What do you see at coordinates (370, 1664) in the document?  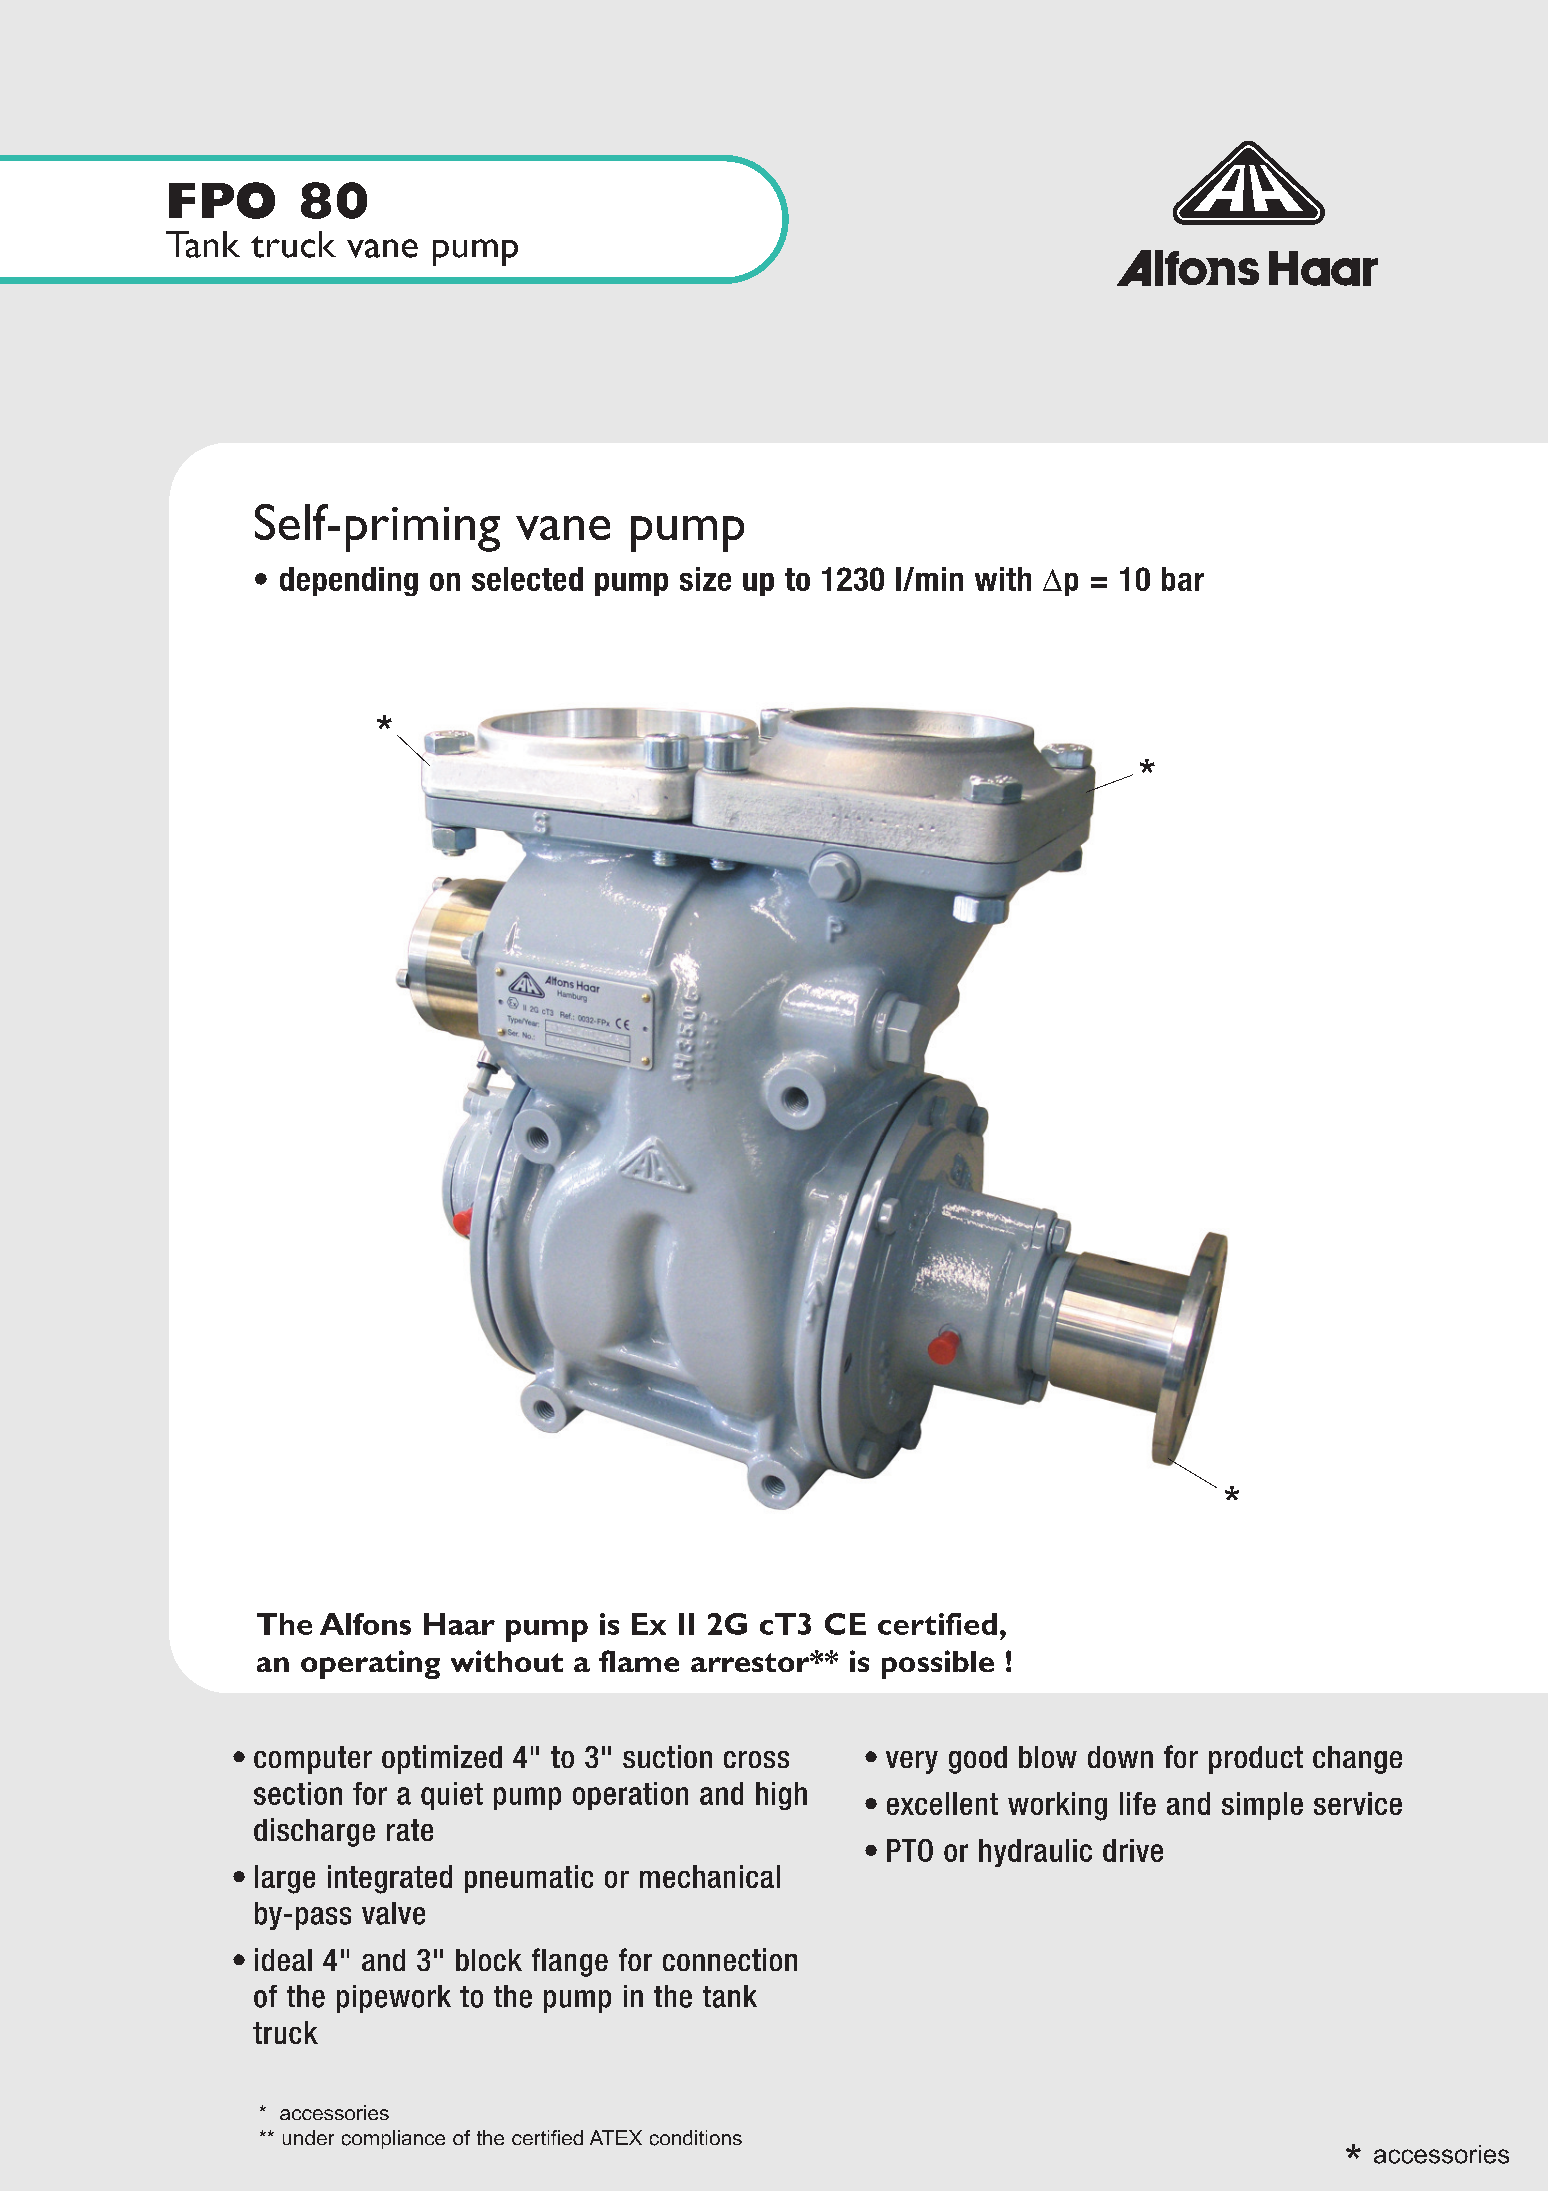 I see `operating` at bounding box center [370, 1664].
